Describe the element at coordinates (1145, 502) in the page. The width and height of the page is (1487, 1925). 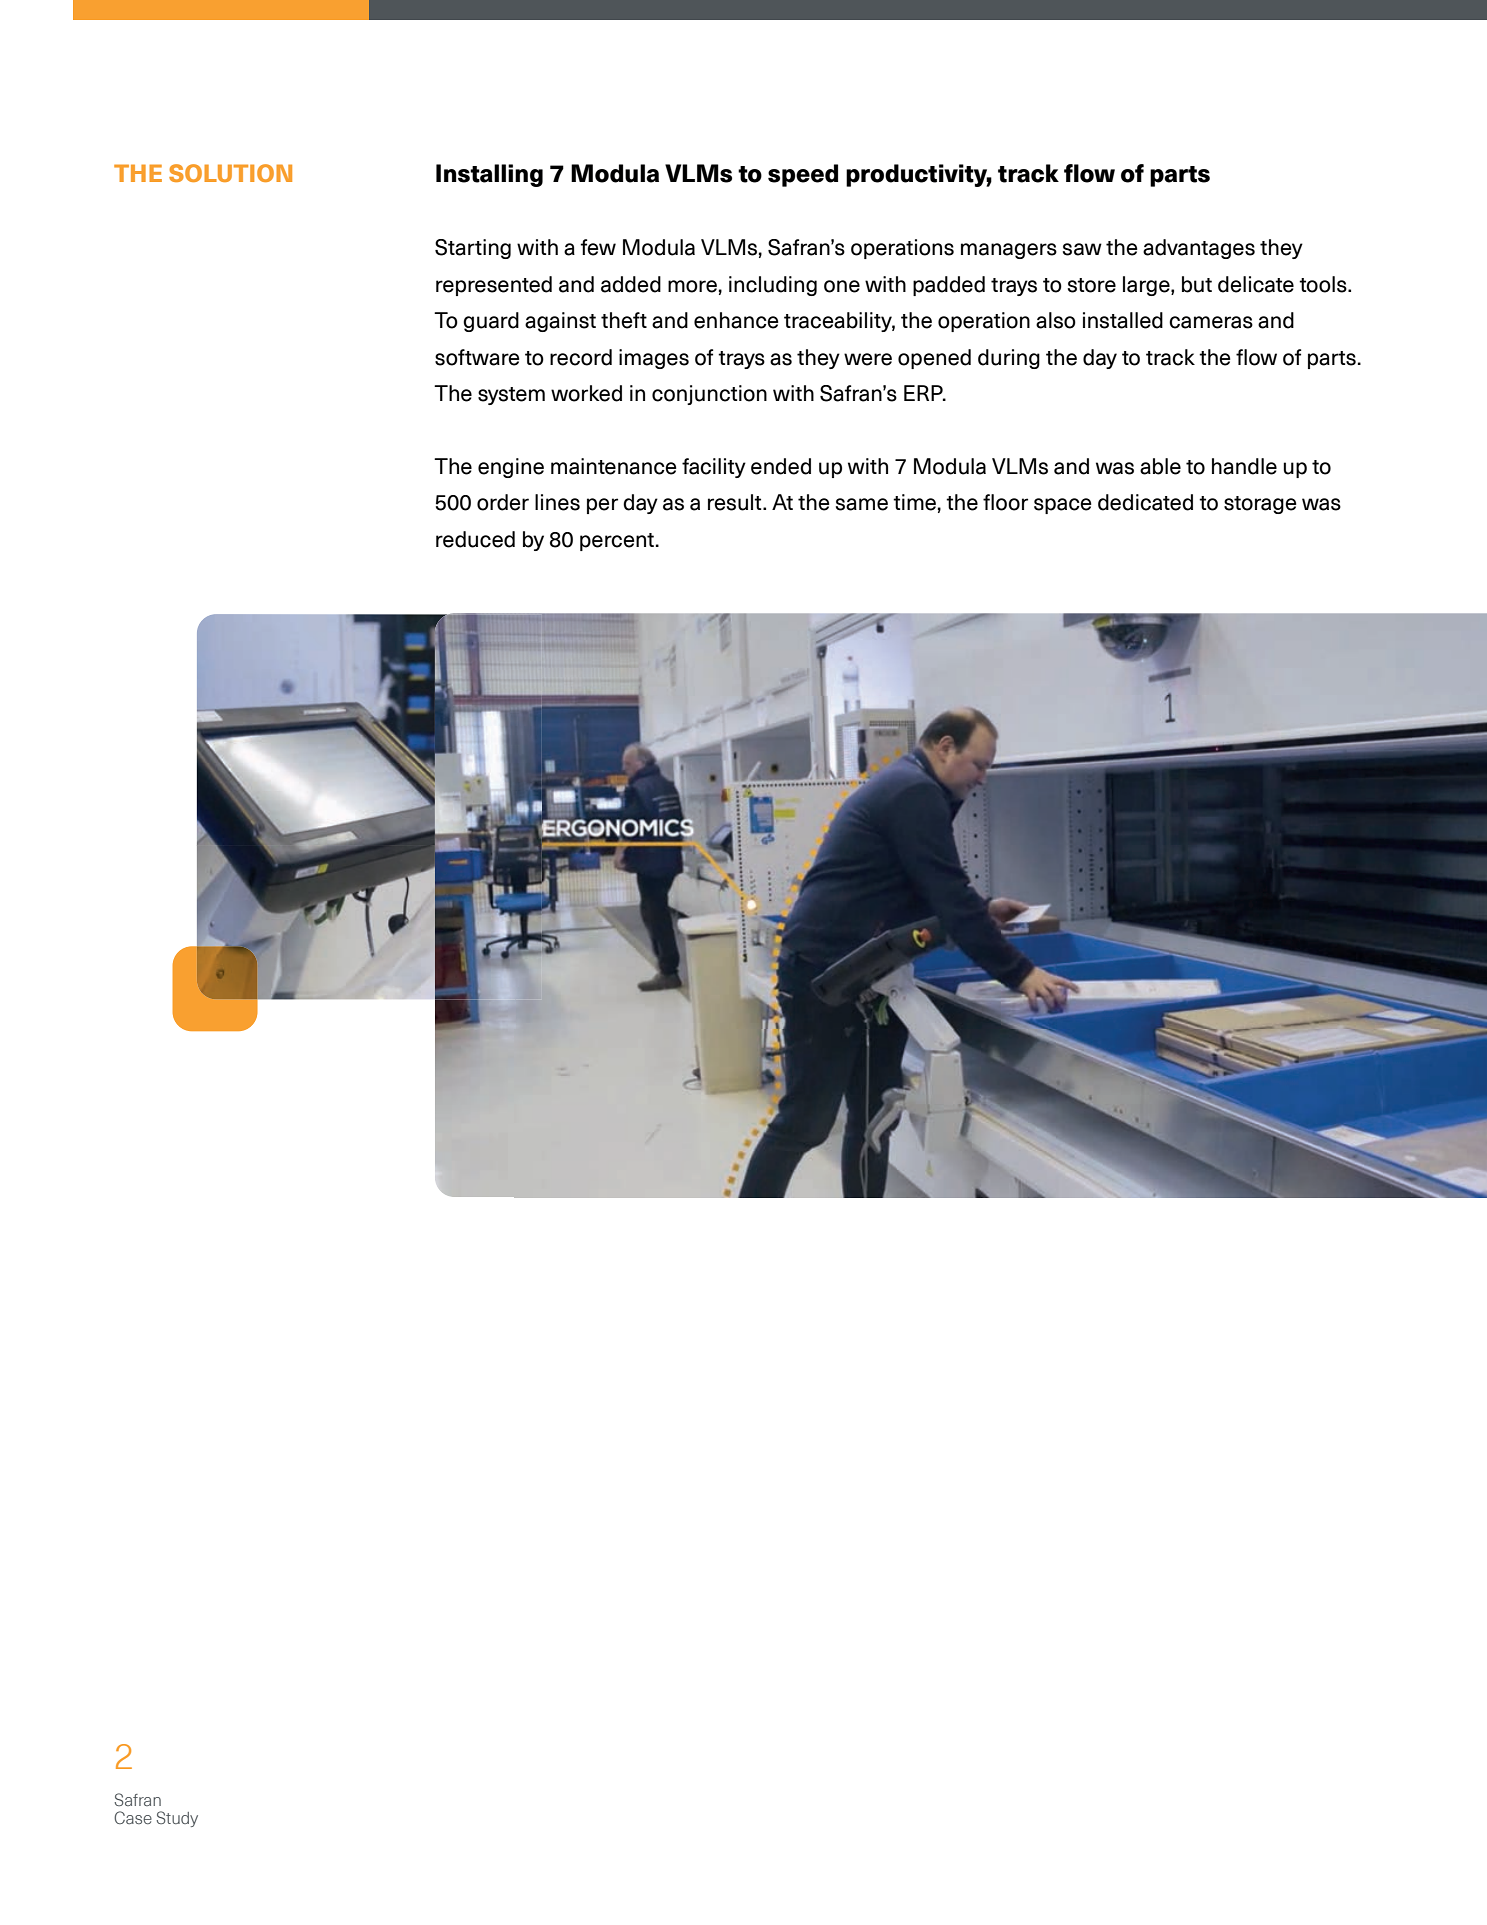
I see `dedicated` at that location.
